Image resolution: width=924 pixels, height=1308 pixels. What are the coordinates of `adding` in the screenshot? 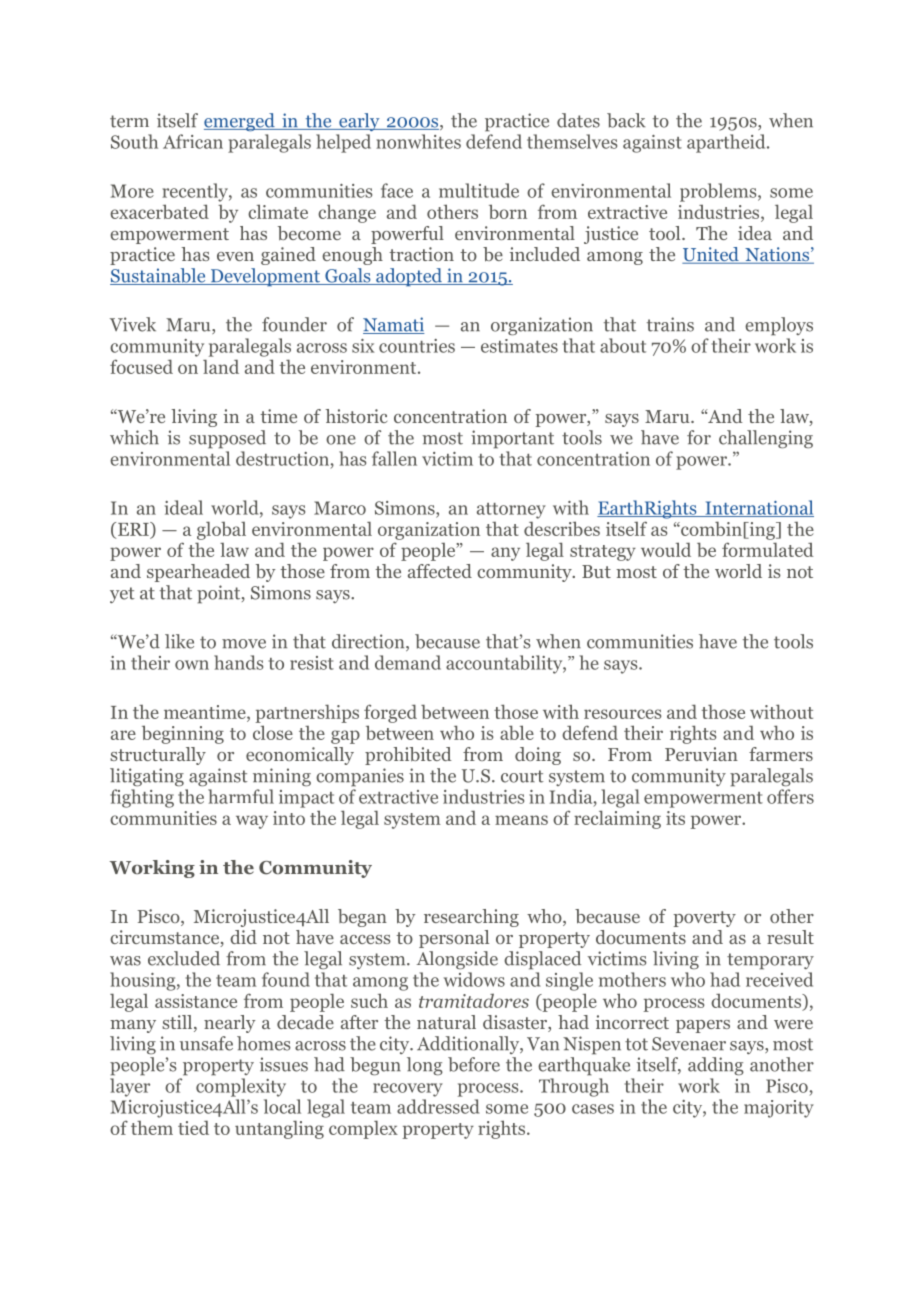 It's located at (716, 1066).
